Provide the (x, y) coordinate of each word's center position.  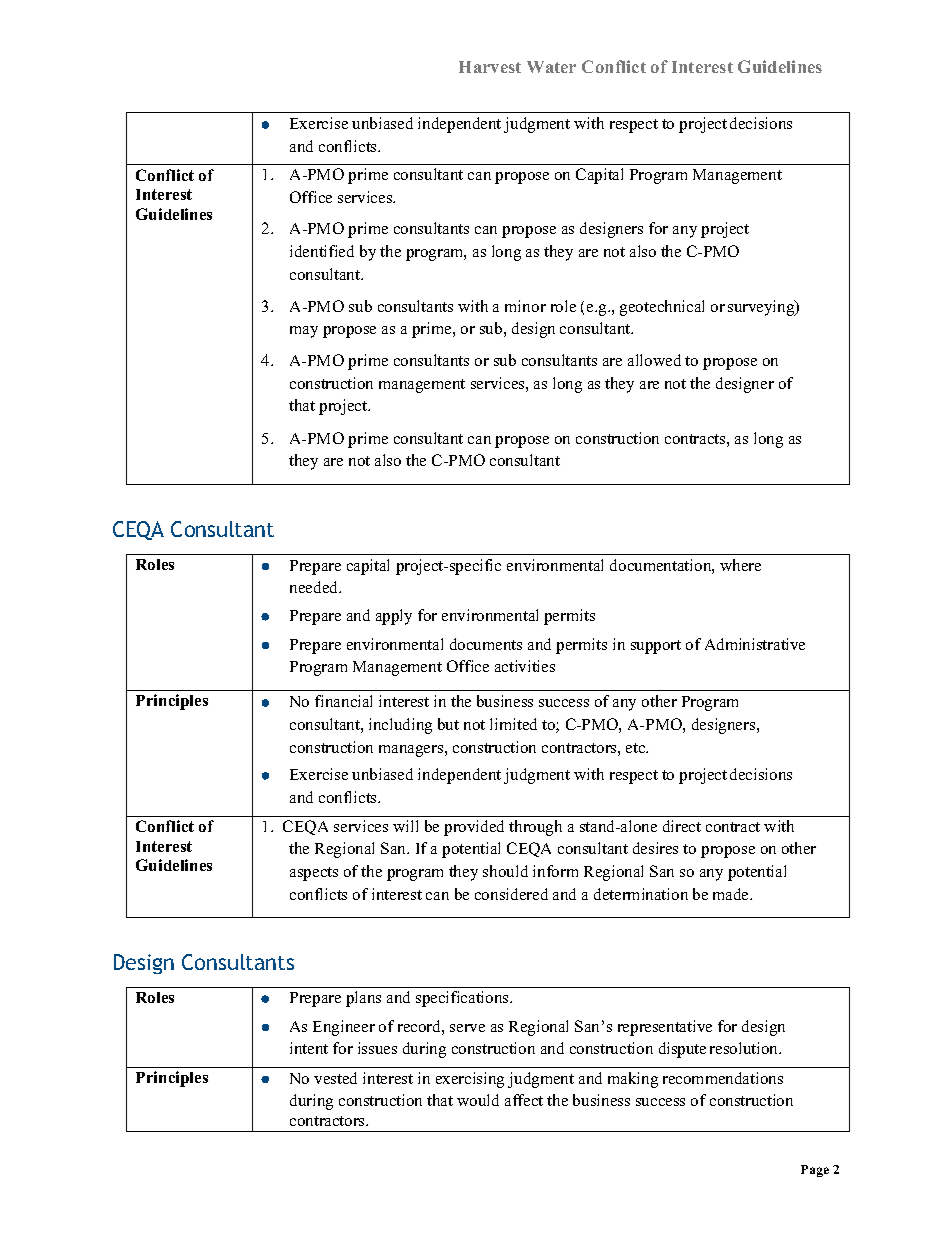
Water (551, 67)
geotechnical (662, 308)
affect (524, 1100)
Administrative (755, 644)
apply (394, 617)
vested (335, 1078)
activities (525, 666)
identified (322, 251)
